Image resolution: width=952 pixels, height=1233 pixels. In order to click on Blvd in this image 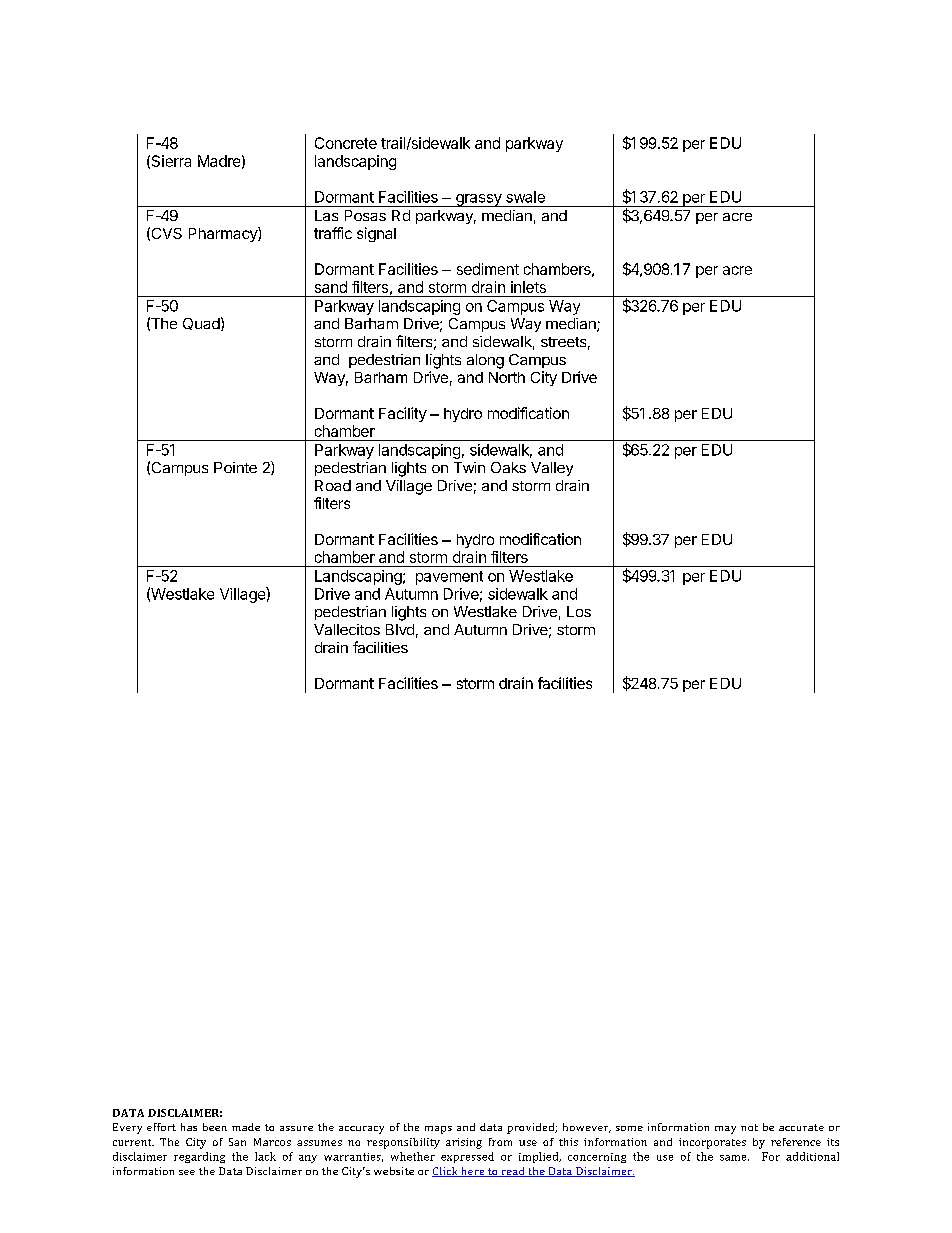, I will do `click(400, 629)`.
